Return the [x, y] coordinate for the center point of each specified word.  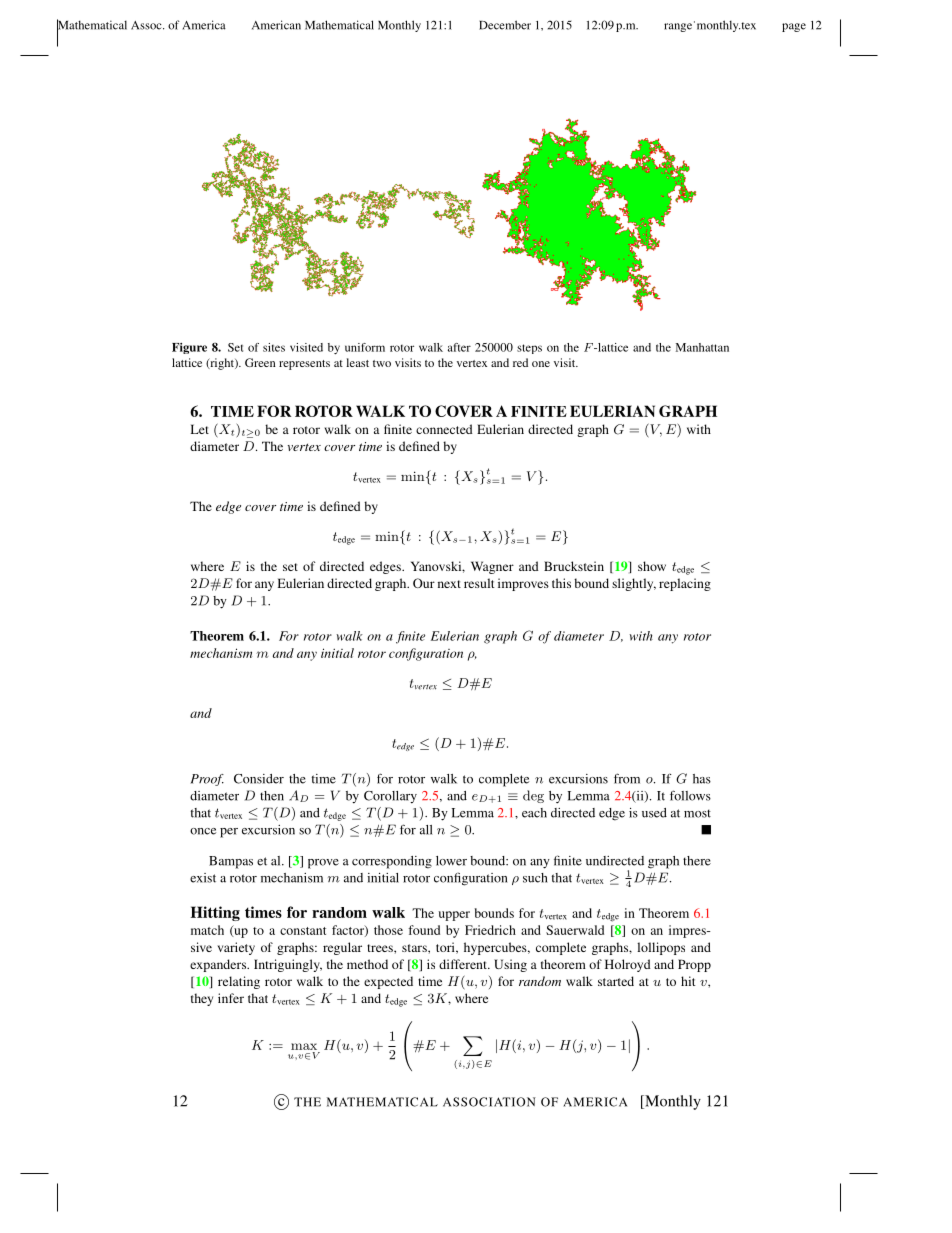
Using [510, 965]
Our [424, 583]
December [505, 25]
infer [231, 998]
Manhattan [702, 347]
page [794, 27]
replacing [685, 584]
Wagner [492, 567]
